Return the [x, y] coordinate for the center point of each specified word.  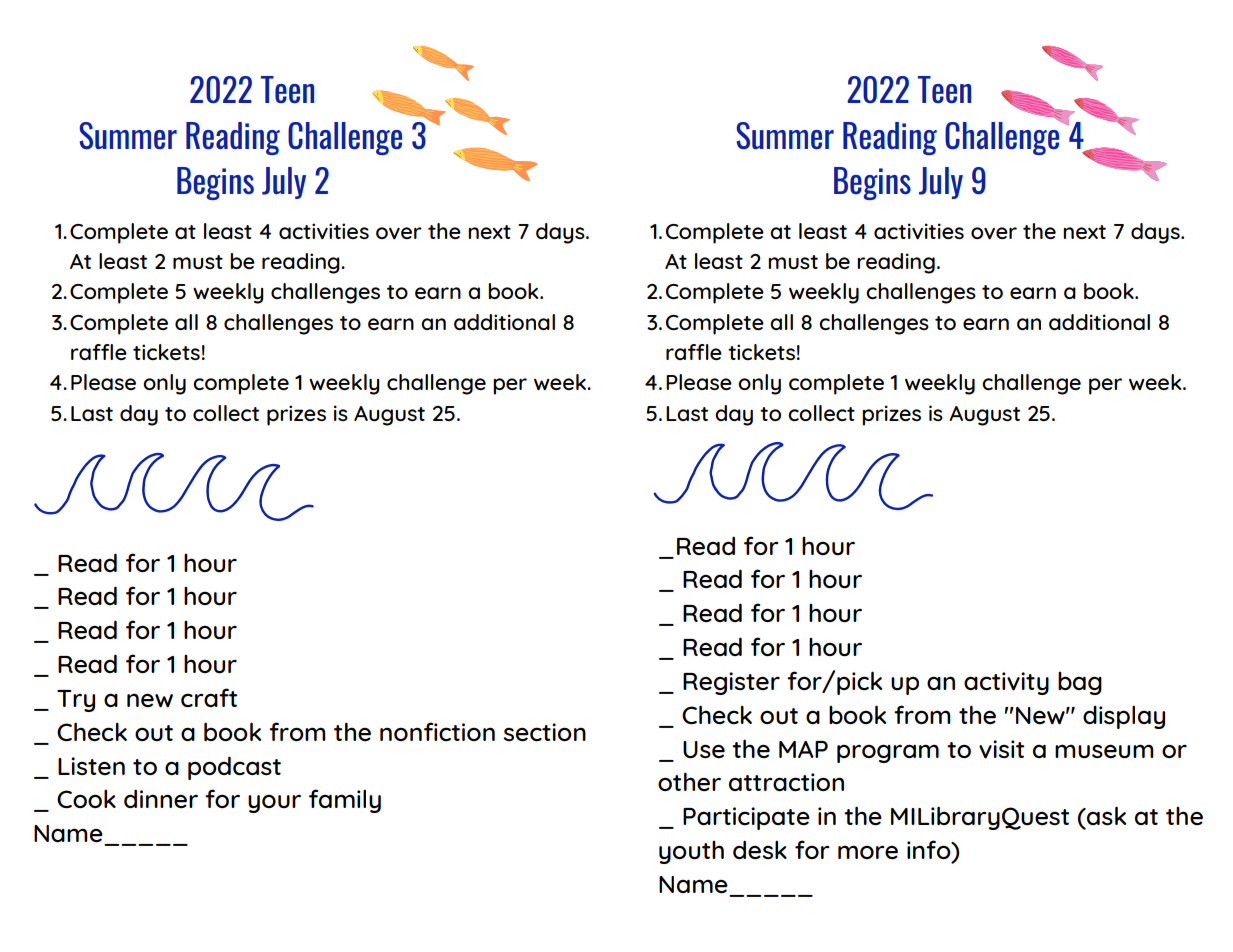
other [689, 781]
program [888, 753]
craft [209, 698]
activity [1006, 683]
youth [691, 852]
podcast [234, 768]
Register [731, 683]
